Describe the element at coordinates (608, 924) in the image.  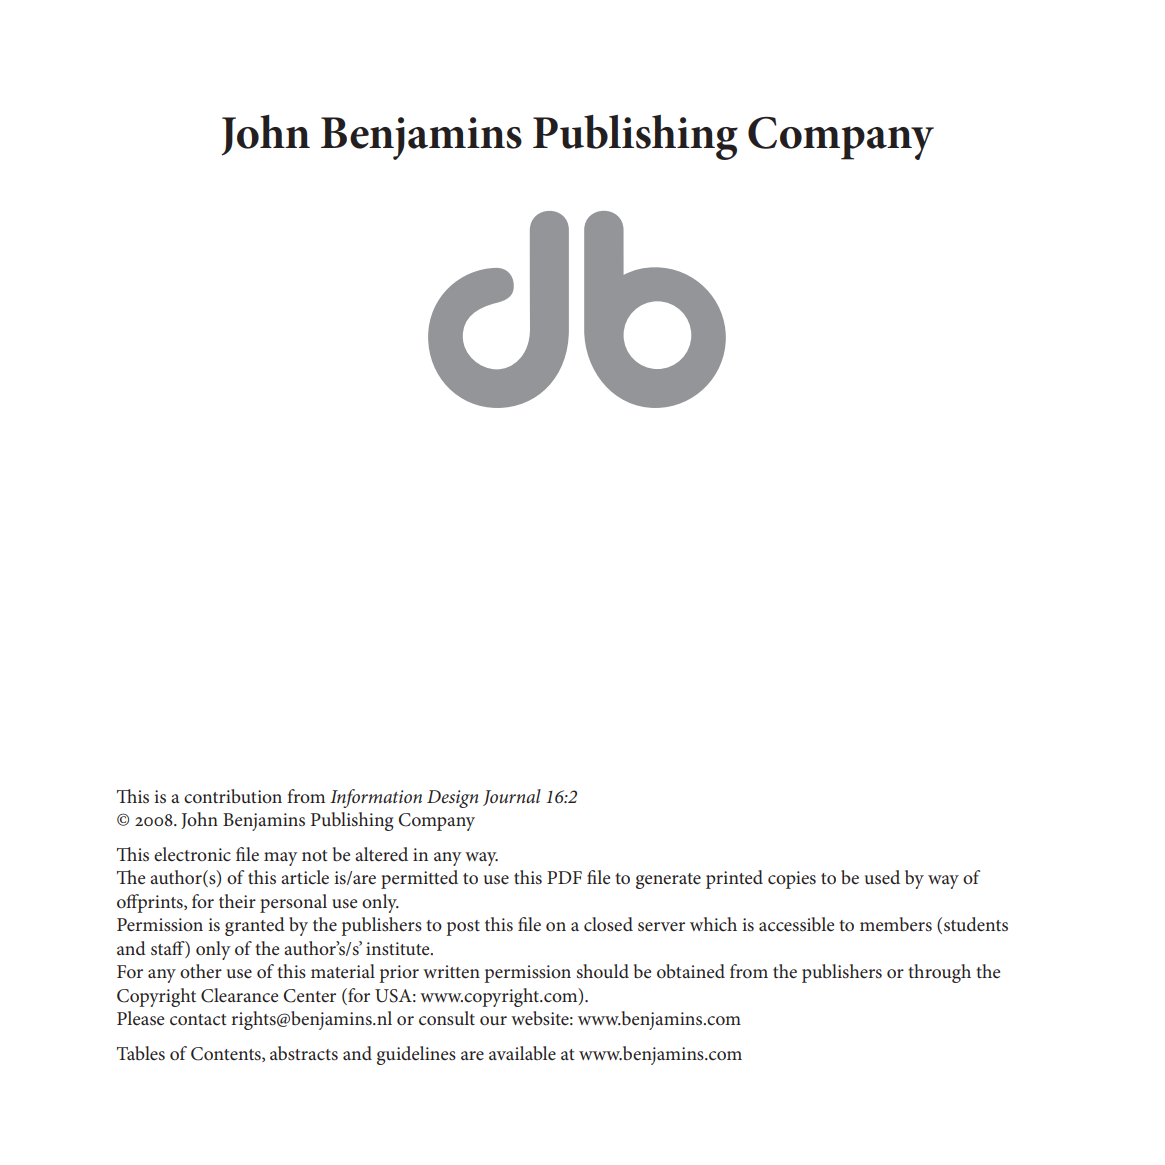
I see `closed` at that location.
